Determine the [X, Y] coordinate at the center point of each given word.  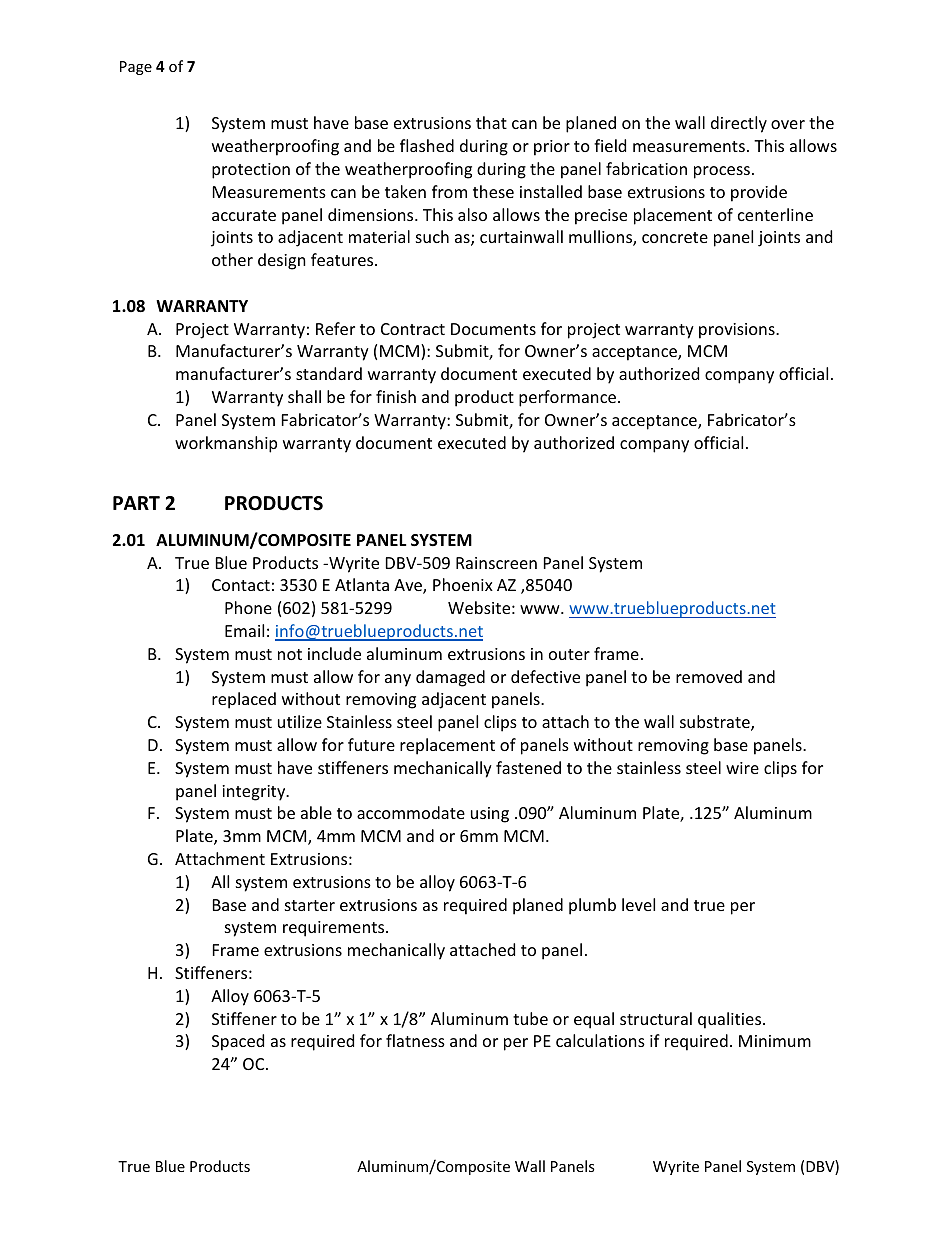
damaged [450, 678]
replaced [244, 700]
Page [136, 68]
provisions [738, 331]
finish [396, 396]
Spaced [238, 1042]
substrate [716, 723]
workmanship [226, 444]
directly [739, 124]
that [491, 122]
